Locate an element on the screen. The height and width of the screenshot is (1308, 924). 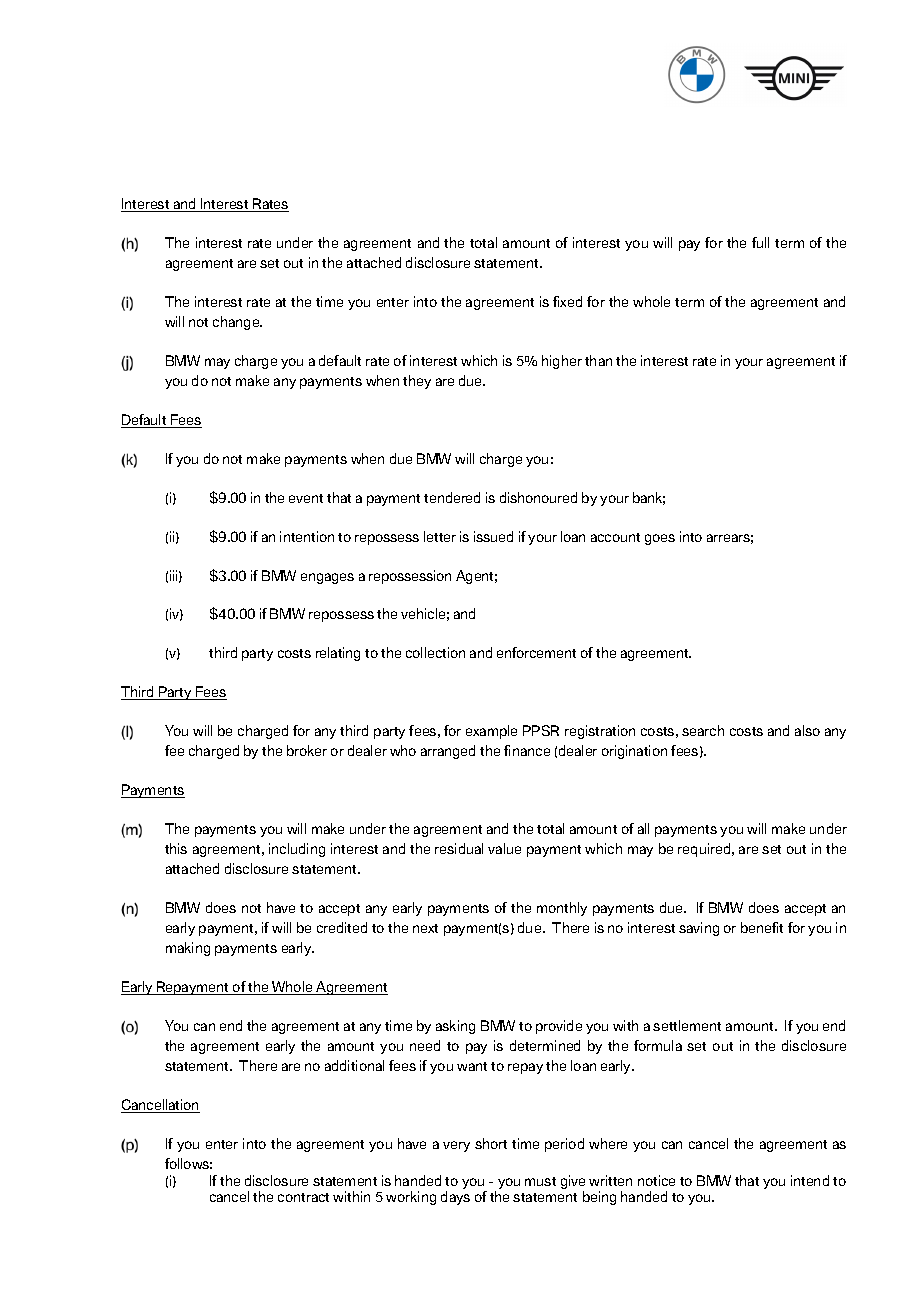
issued is located at coordinates (493, 536).
